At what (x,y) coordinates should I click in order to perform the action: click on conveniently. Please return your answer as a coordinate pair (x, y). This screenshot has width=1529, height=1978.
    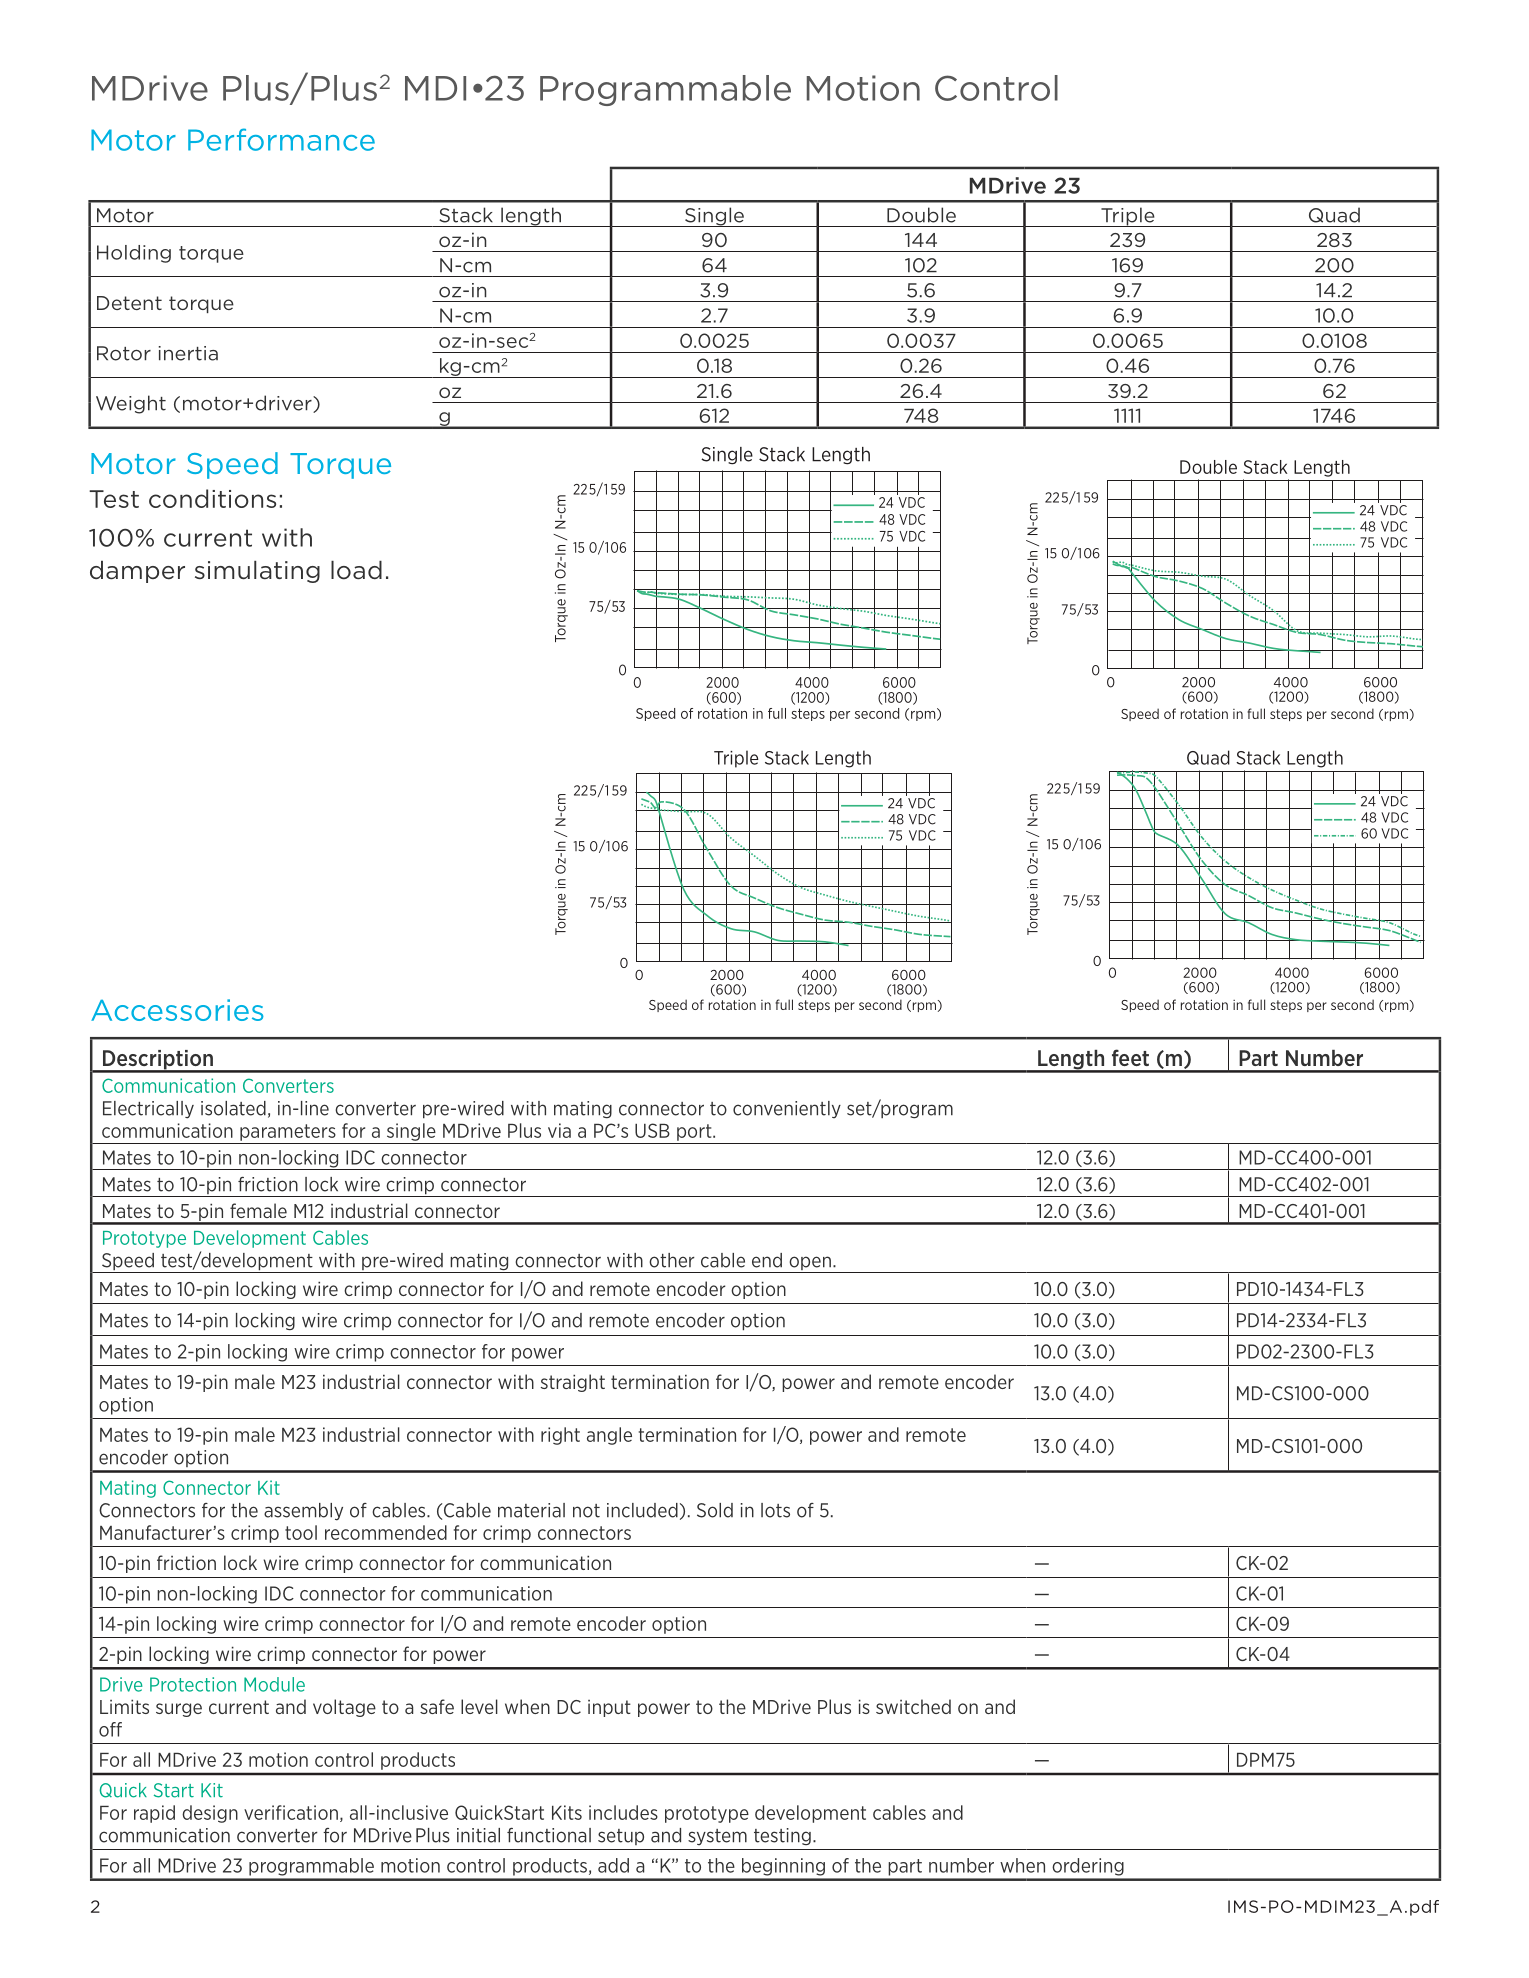
    Looking at the image, I should click on (787, 1109).
